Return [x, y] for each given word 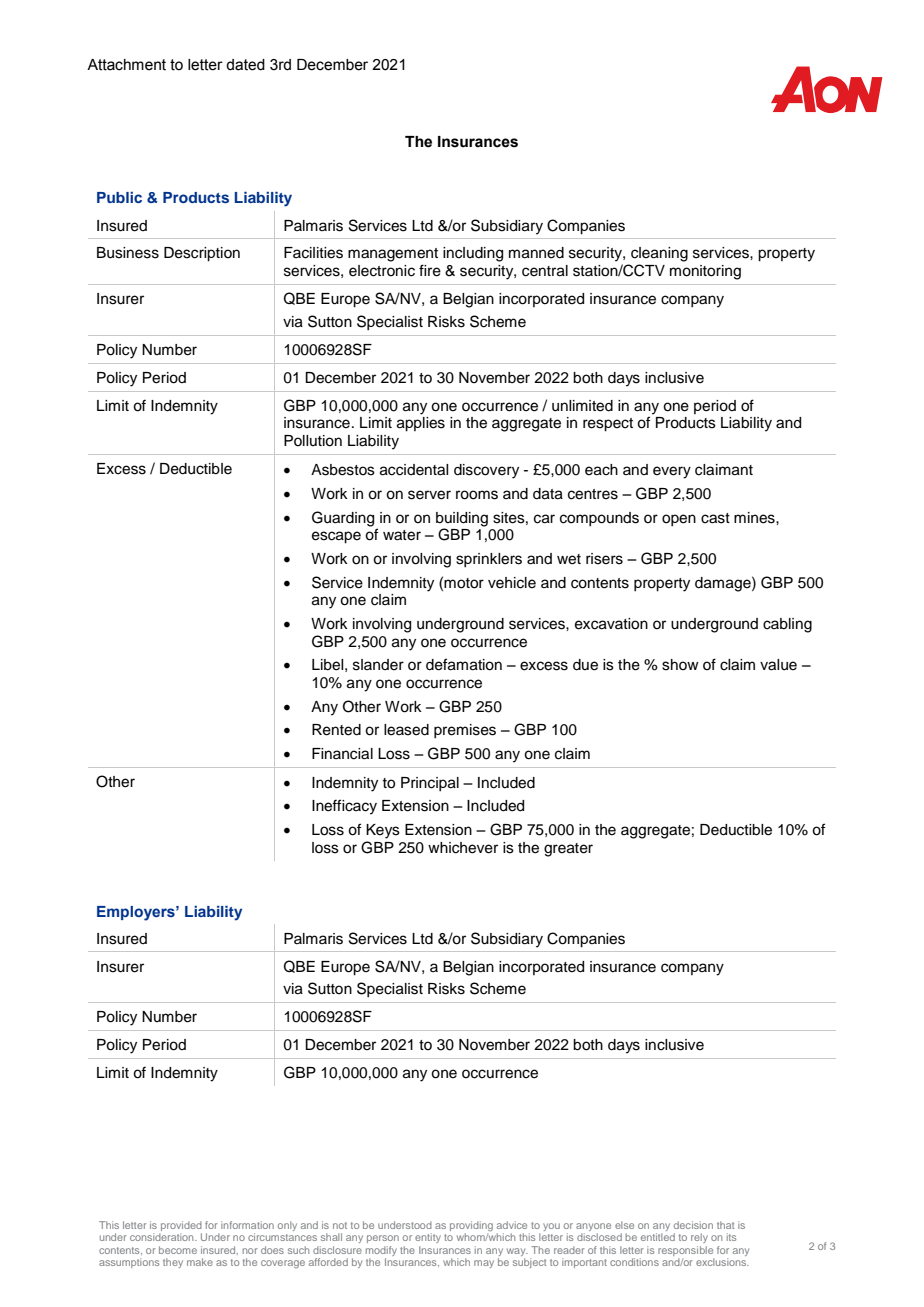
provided [181, 1226]
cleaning [659, 254]
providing [471, 1227]
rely [699, 1238]
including [473, 254]
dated [245, 65]
